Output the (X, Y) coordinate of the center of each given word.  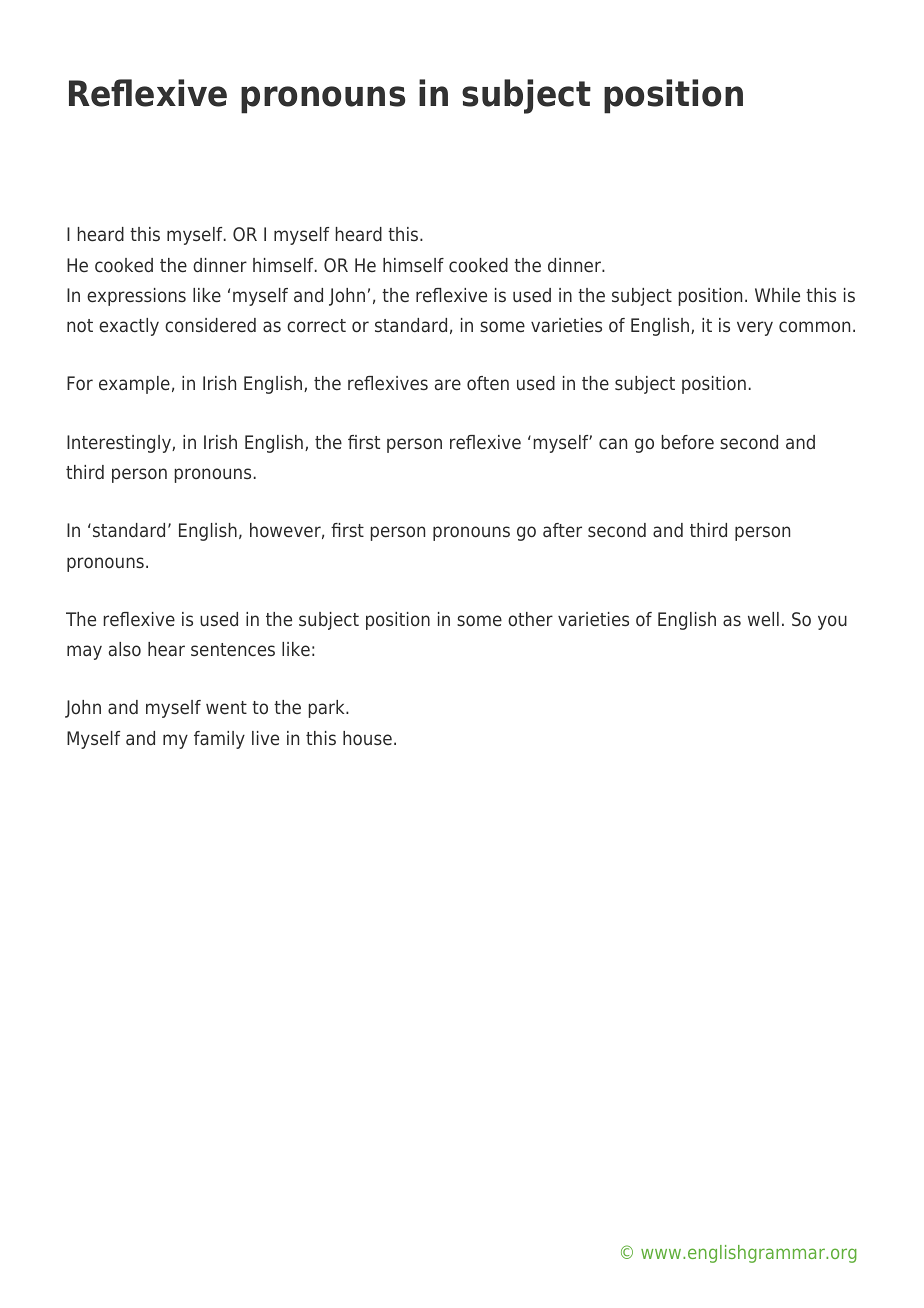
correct (316, 326)
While (777, 295)
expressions (136, 297)
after (562, 530)
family (219, 740)
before (688, 442)
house (367, 738)
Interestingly (120, 444)
